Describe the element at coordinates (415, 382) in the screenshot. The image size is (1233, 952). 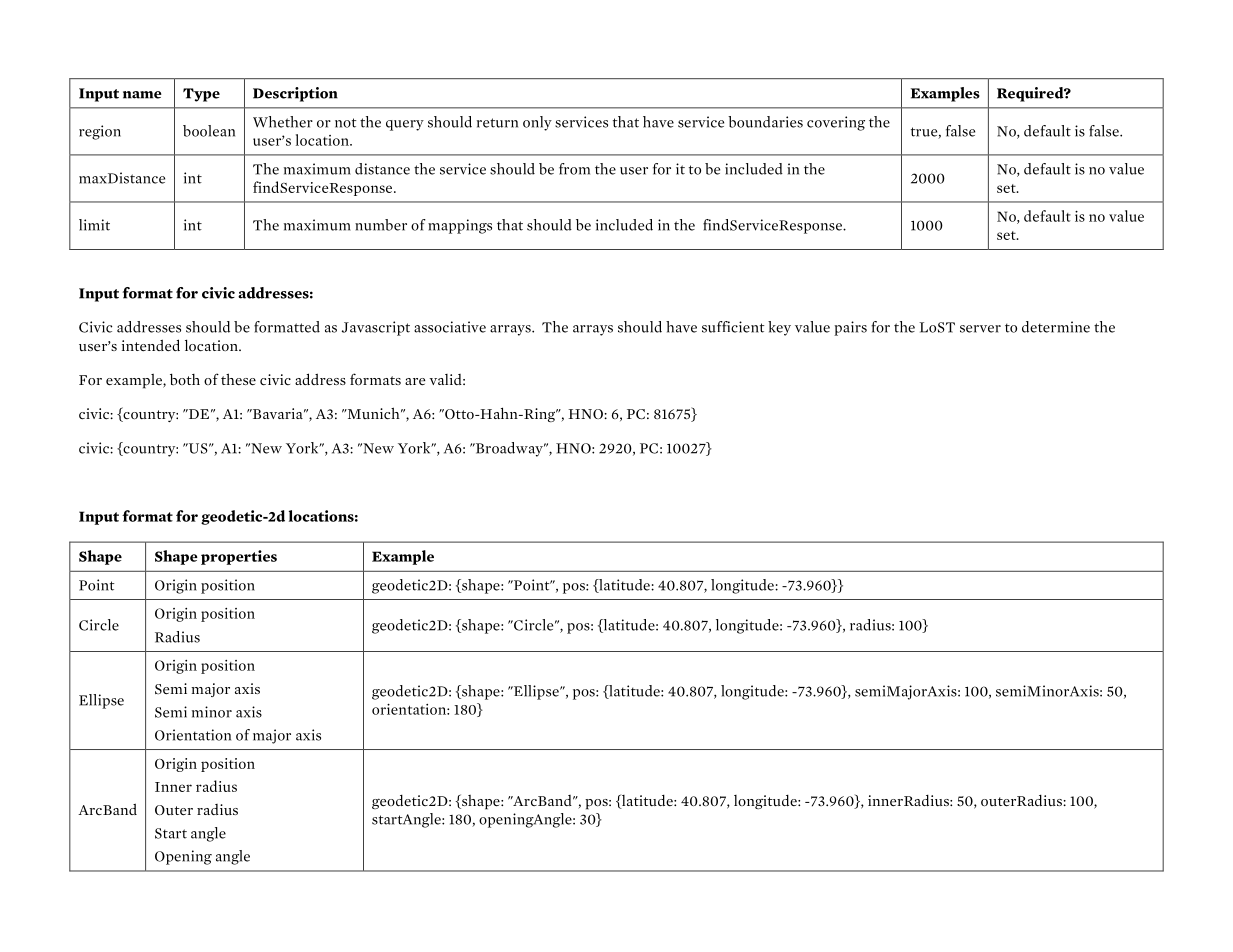
I see `are` at that location.
